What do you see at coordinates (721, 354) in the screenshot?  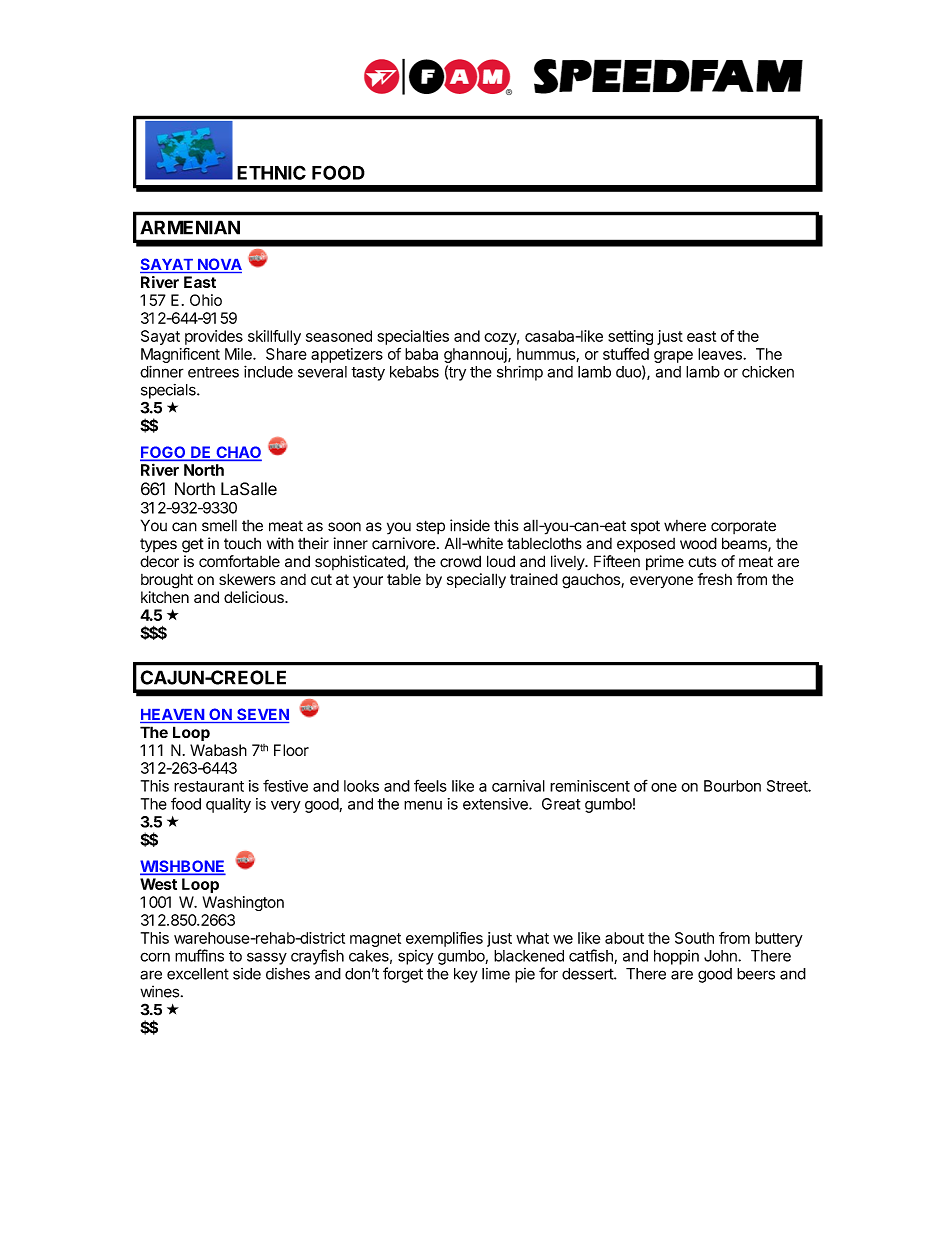 I see `leaves` at bounding box center [721, 354].
